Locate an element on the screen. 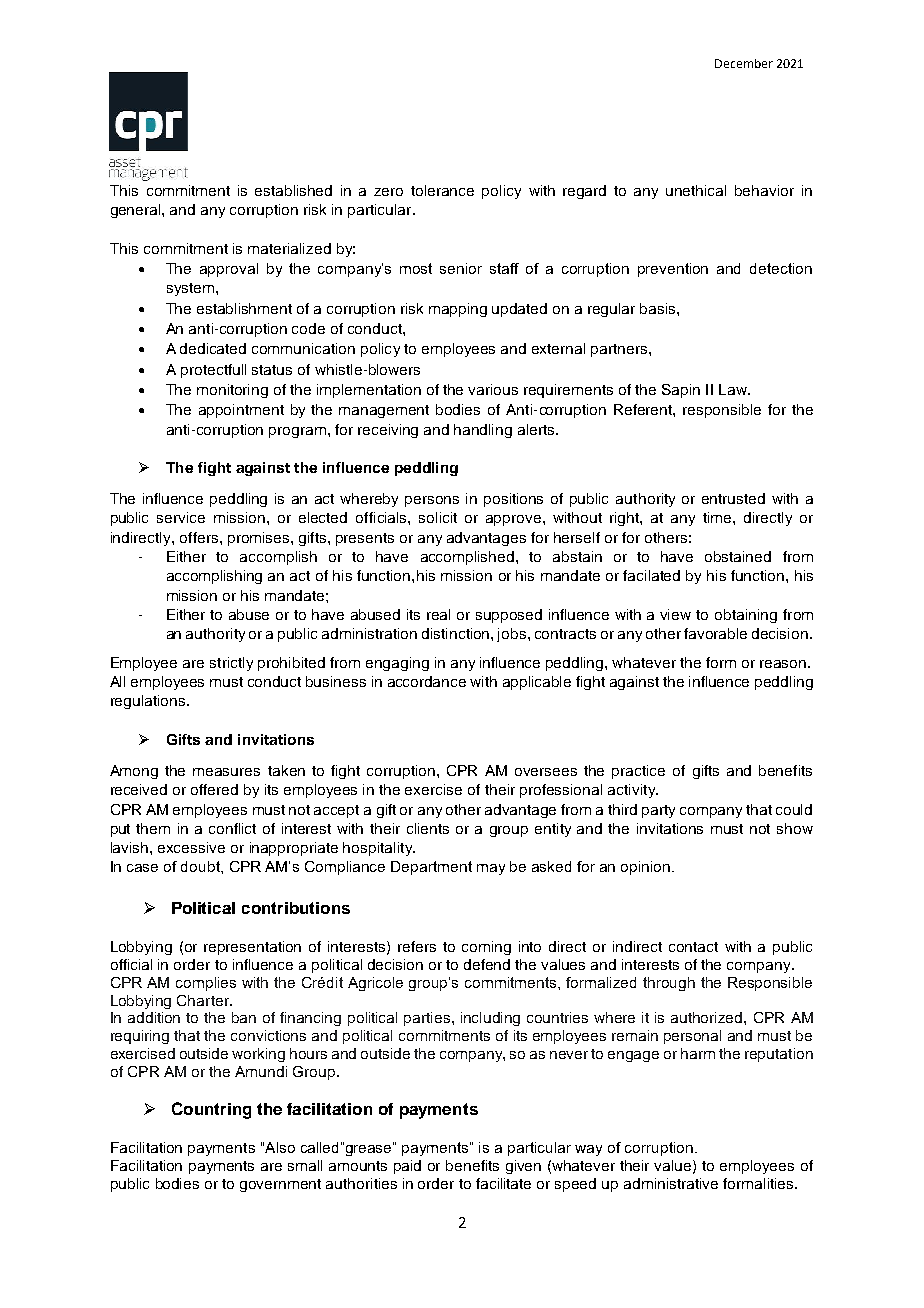 This screenshot has width=924, height=1308. distinction is located at coordinates (457, 633).
